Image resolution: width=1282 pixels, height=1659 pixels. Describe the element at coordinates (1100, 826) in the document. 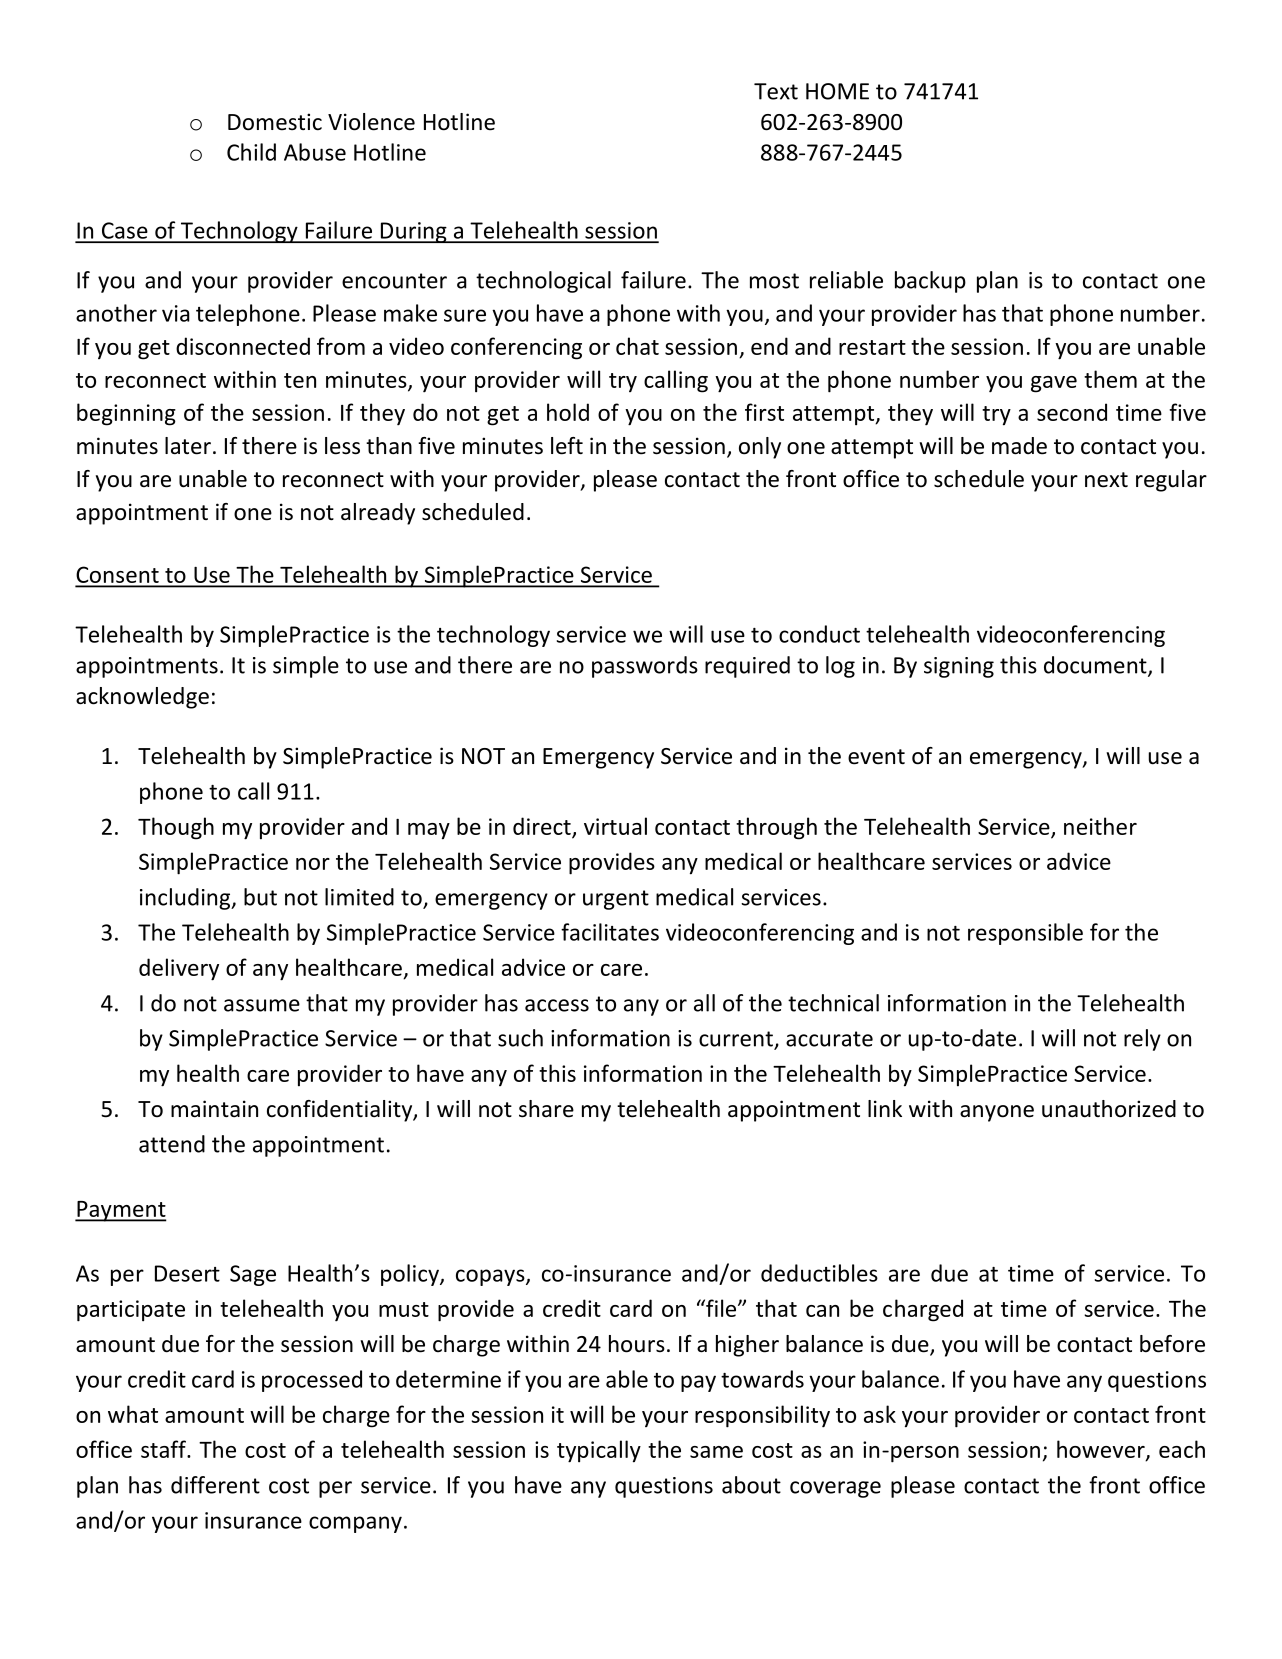

I see `neither` at that location.
